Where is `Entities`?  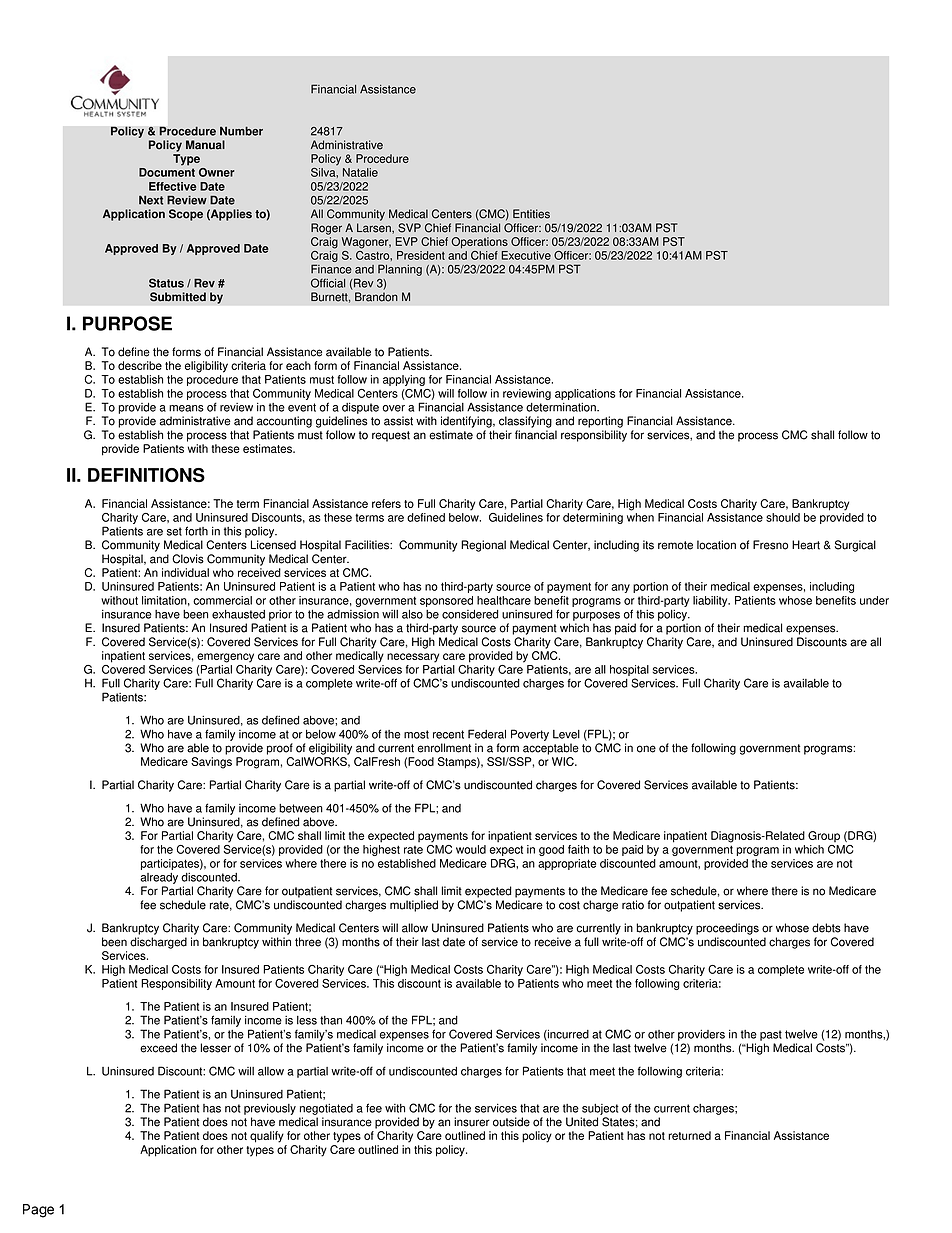
Entities is located at coordinates (531, 214).
